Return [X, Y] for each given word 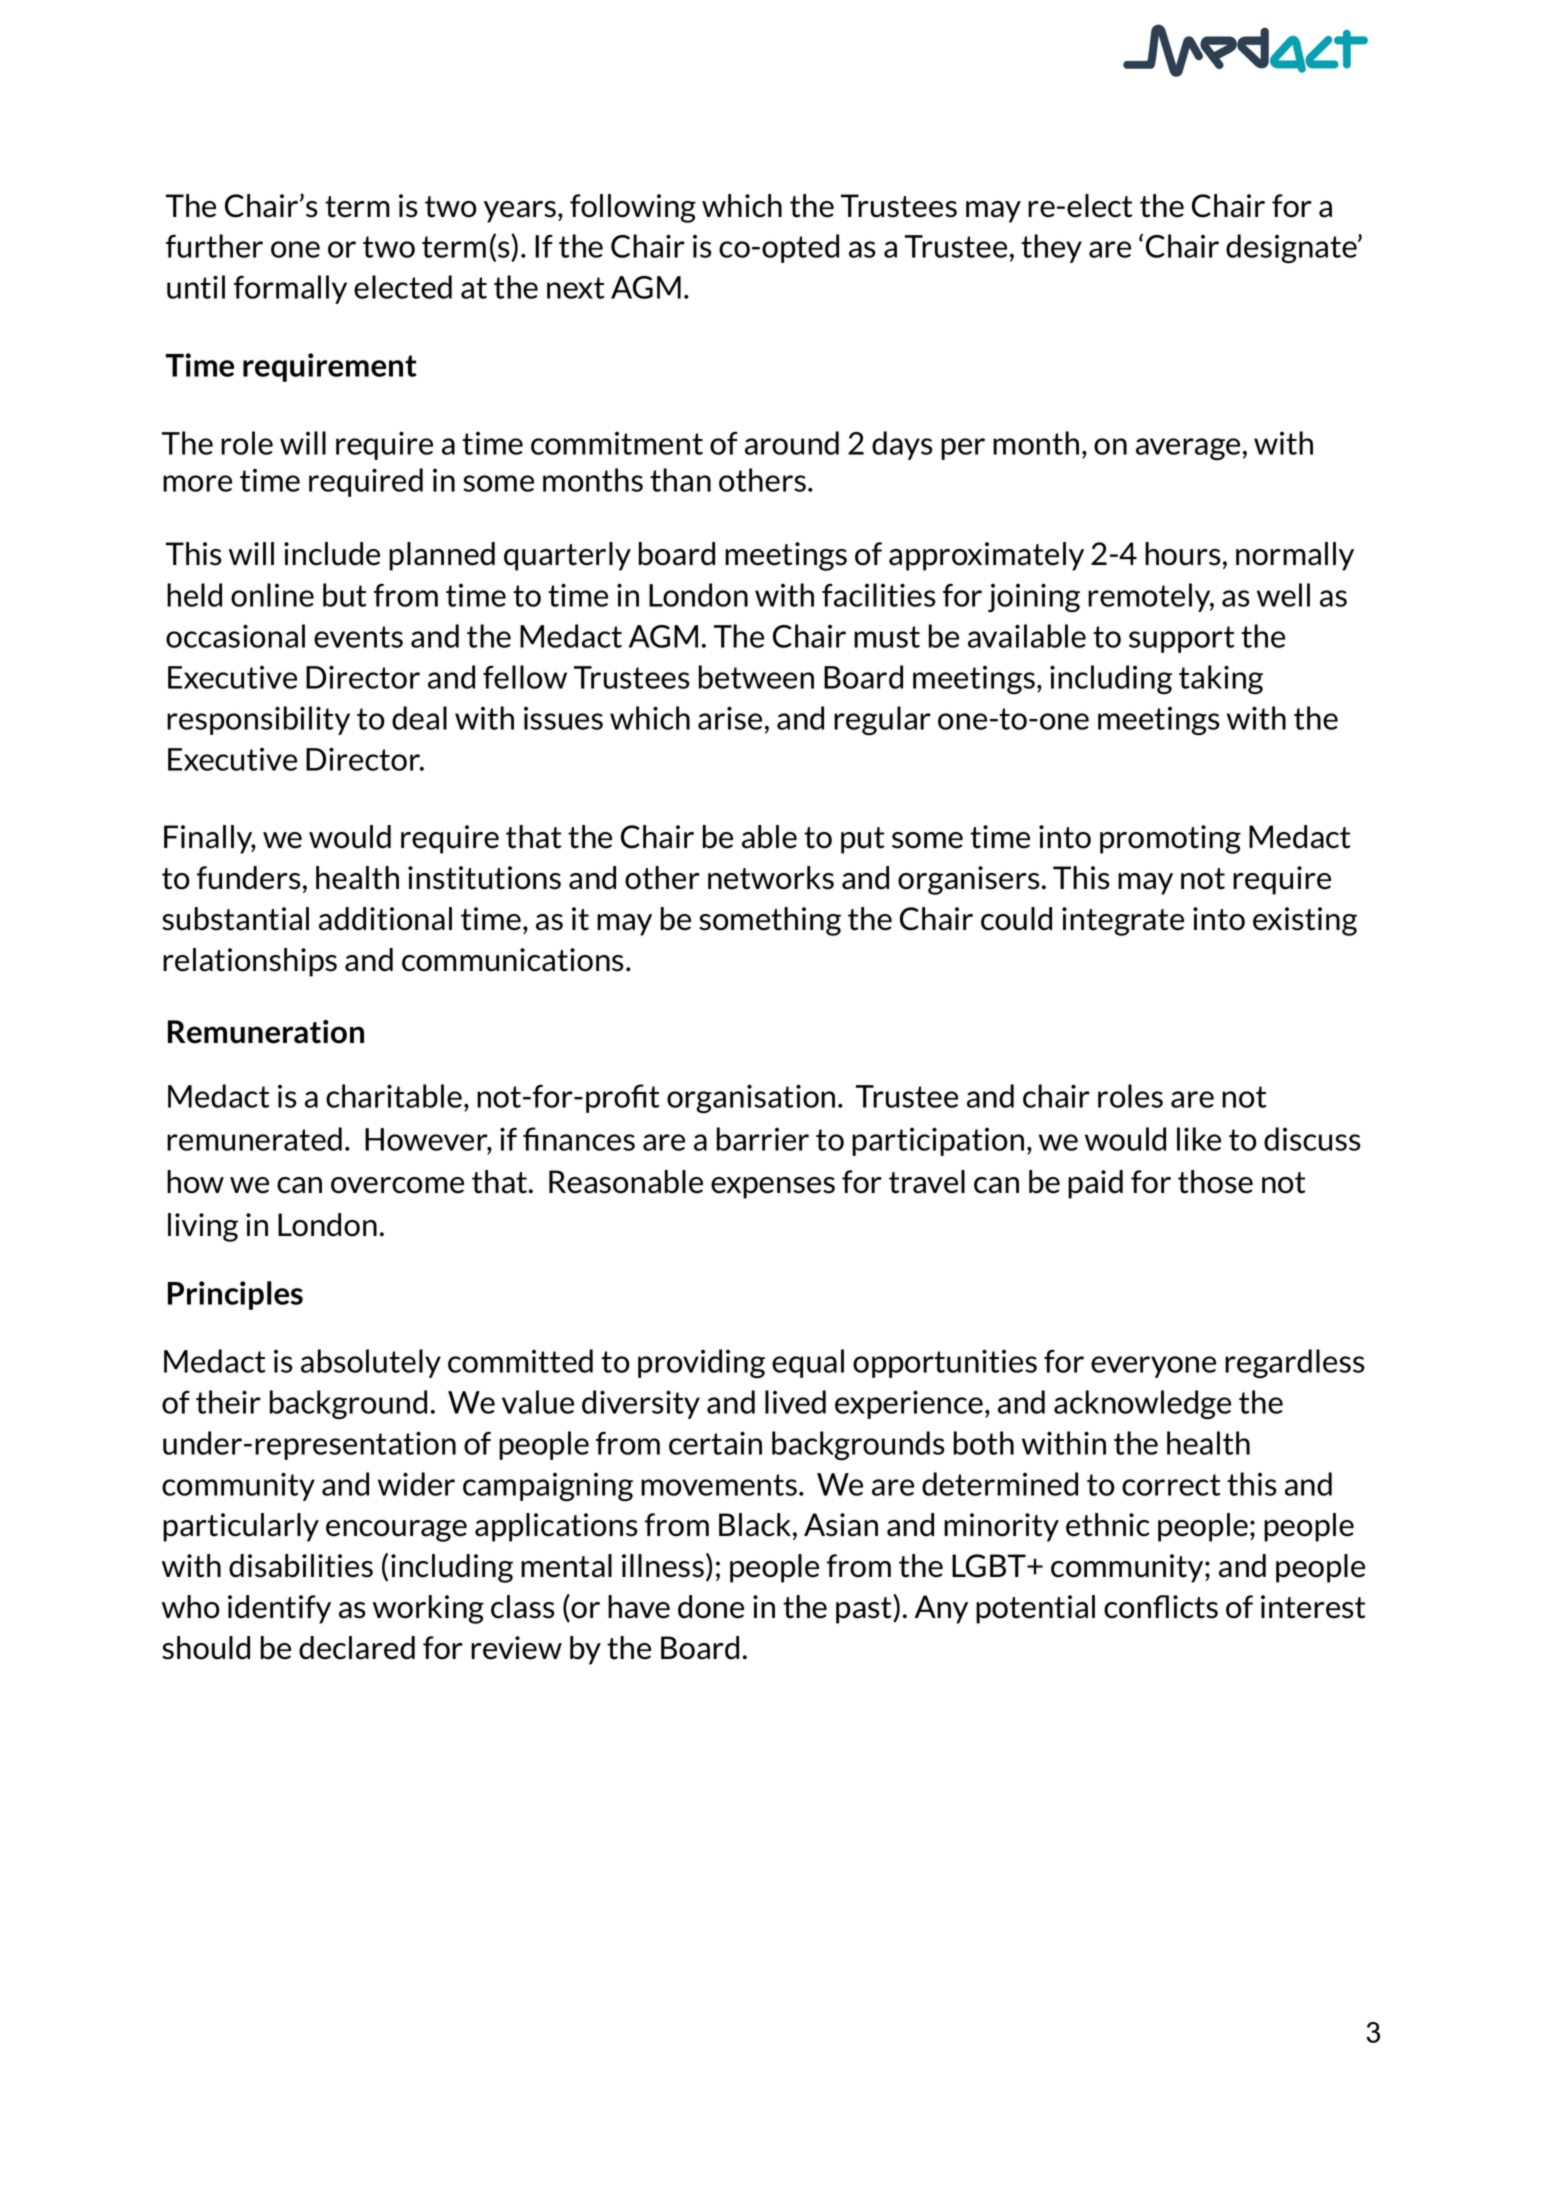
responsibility [258, 720]
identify [279, 1609]
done [711, 1607]
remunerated [254, 1139]
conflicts [1161, 1607]
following [633, 208]
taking [1221, 680]
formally [290, 289]
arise [730, 718]
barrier [763, 1139]
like [1199, 1139]
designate [1292, 249]
